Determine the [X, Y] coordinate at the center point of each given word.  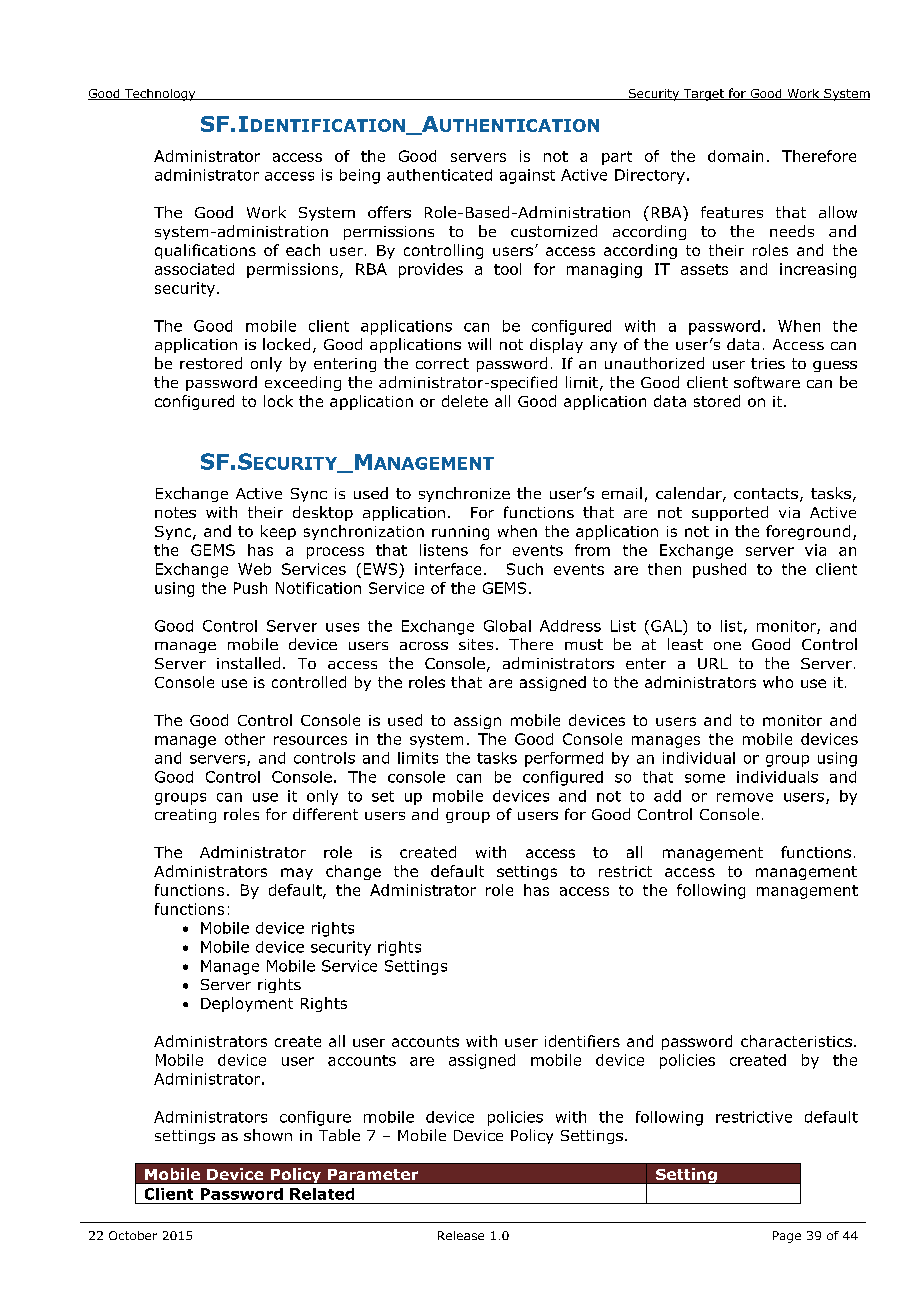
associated [194, 269]
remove [745, 797]
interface [448, 569]
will [479, 344]
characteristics [796, 1041]
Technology [160, 95]
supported [730, 513]
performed [564, 759]
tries [768, 363]
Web [254, 569]
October [133, 1235]
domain [735, 156]
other [245, 739]
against [527, 176]
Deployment [247, 1004]
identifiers [582, 1041]
